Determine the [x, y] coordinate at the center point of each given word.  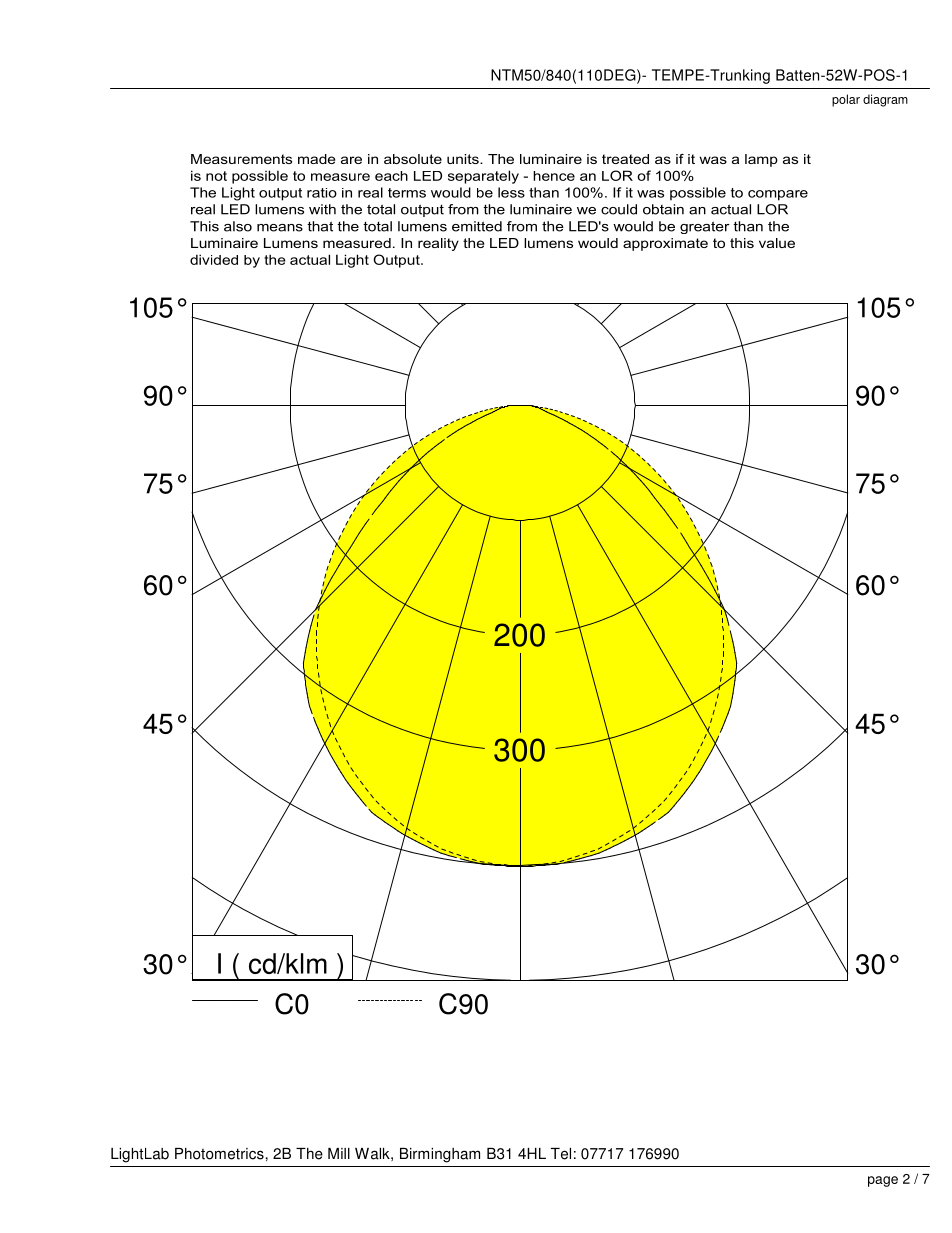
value [777, 243]
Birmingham [440, 1155]
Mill [339, 1153]
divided [214, 259]
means [280, 228]
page [883, 1181]
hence [554, 176]
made [316, 159]
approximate [665, 244]
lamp [761, 160]
